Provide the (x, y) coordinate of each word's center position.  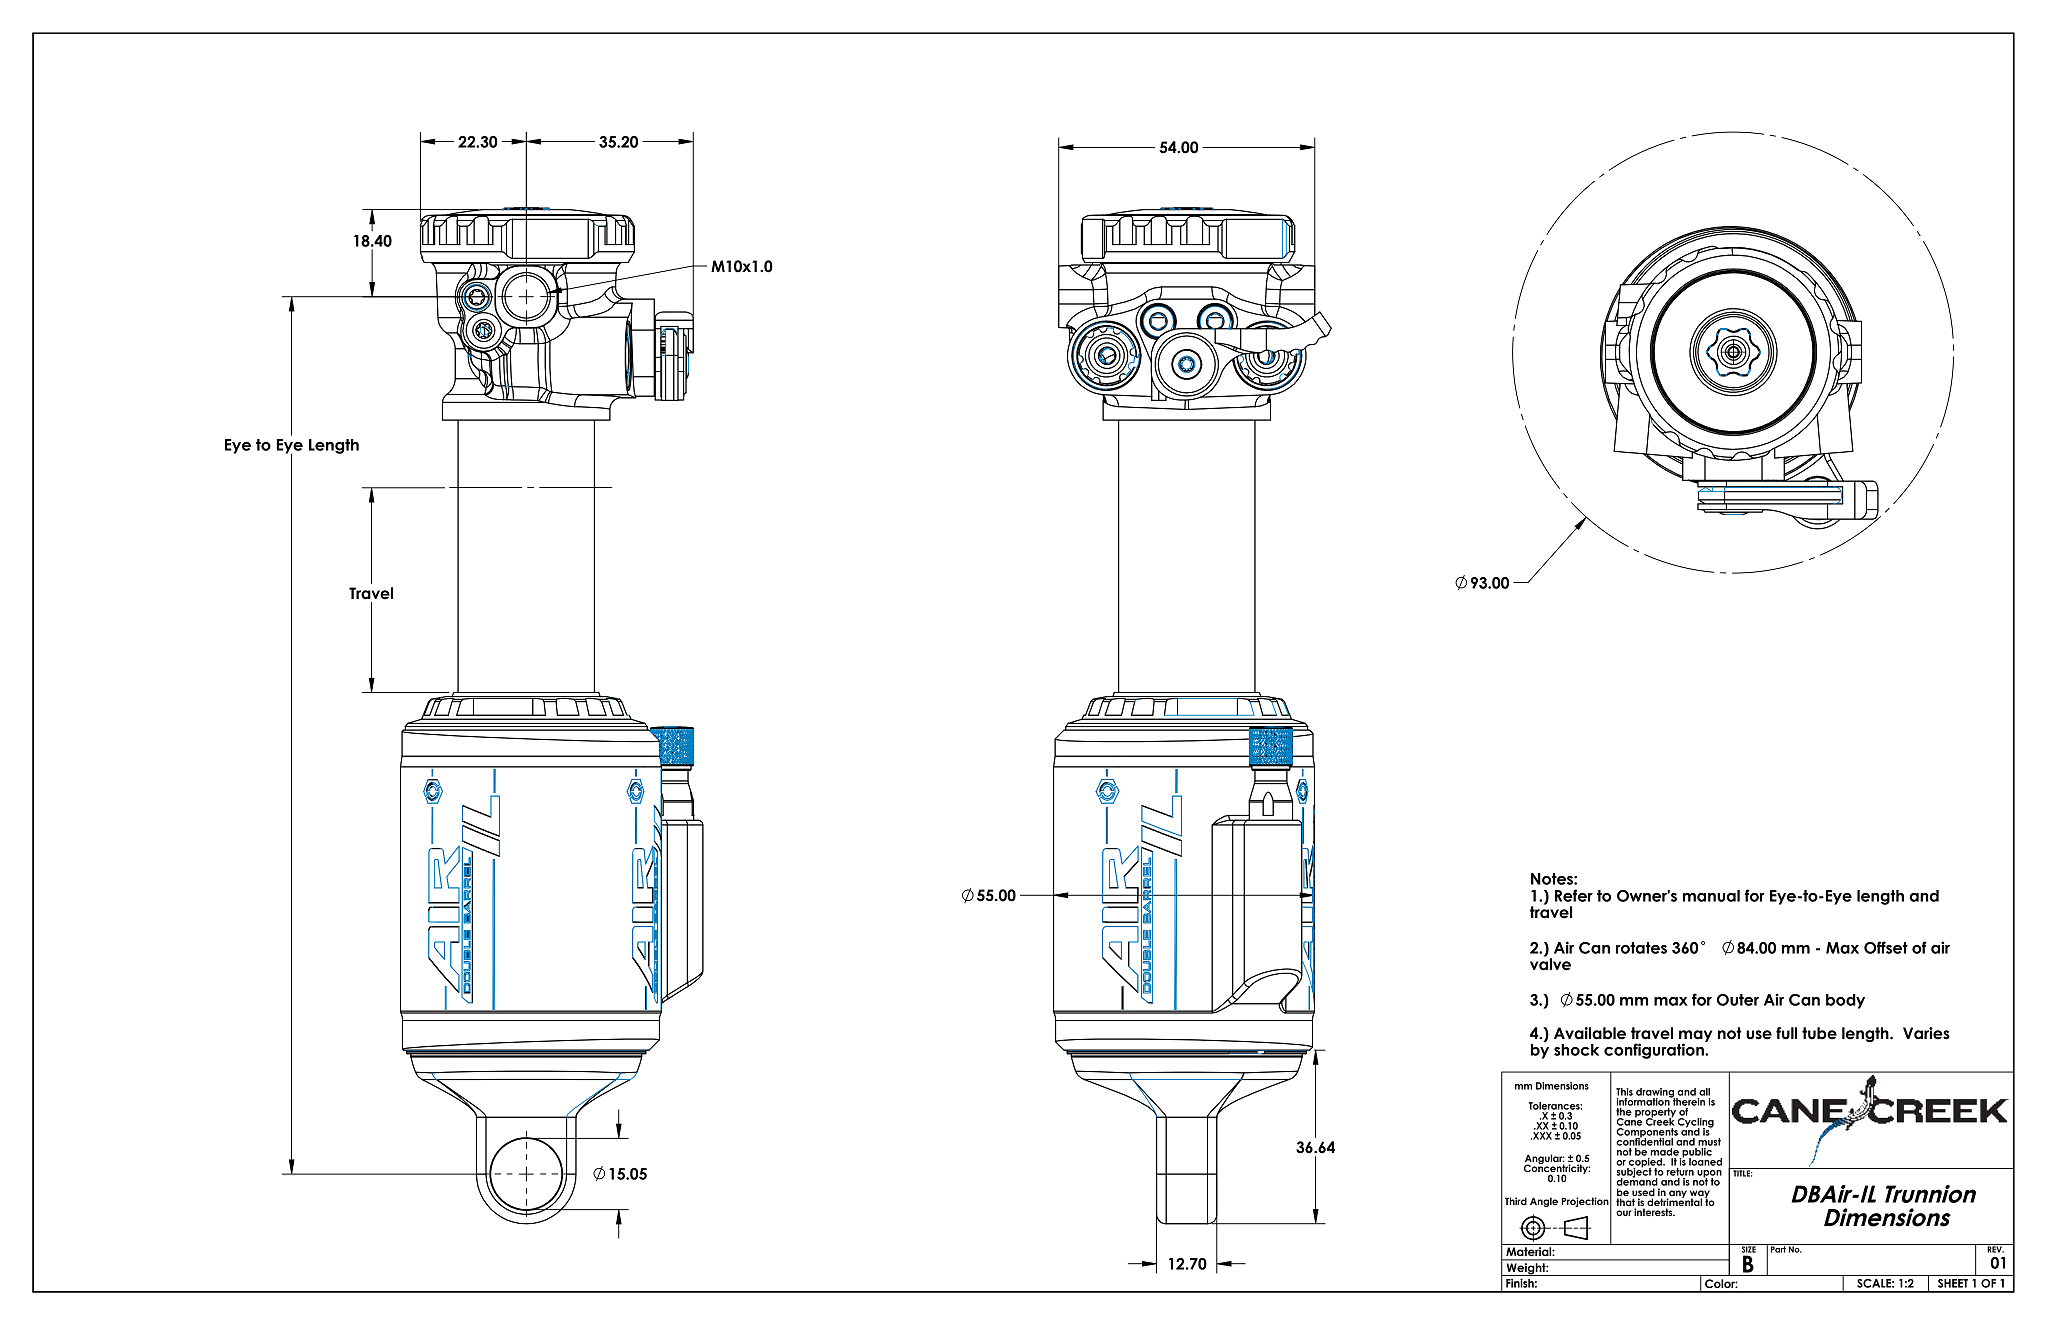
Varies (1926, 1033)
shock (1576, 1050)
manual (1711, 896)
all (1704, 1092)
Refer (1574, 895)
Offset (1886, 947)
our (1624, 1213)
